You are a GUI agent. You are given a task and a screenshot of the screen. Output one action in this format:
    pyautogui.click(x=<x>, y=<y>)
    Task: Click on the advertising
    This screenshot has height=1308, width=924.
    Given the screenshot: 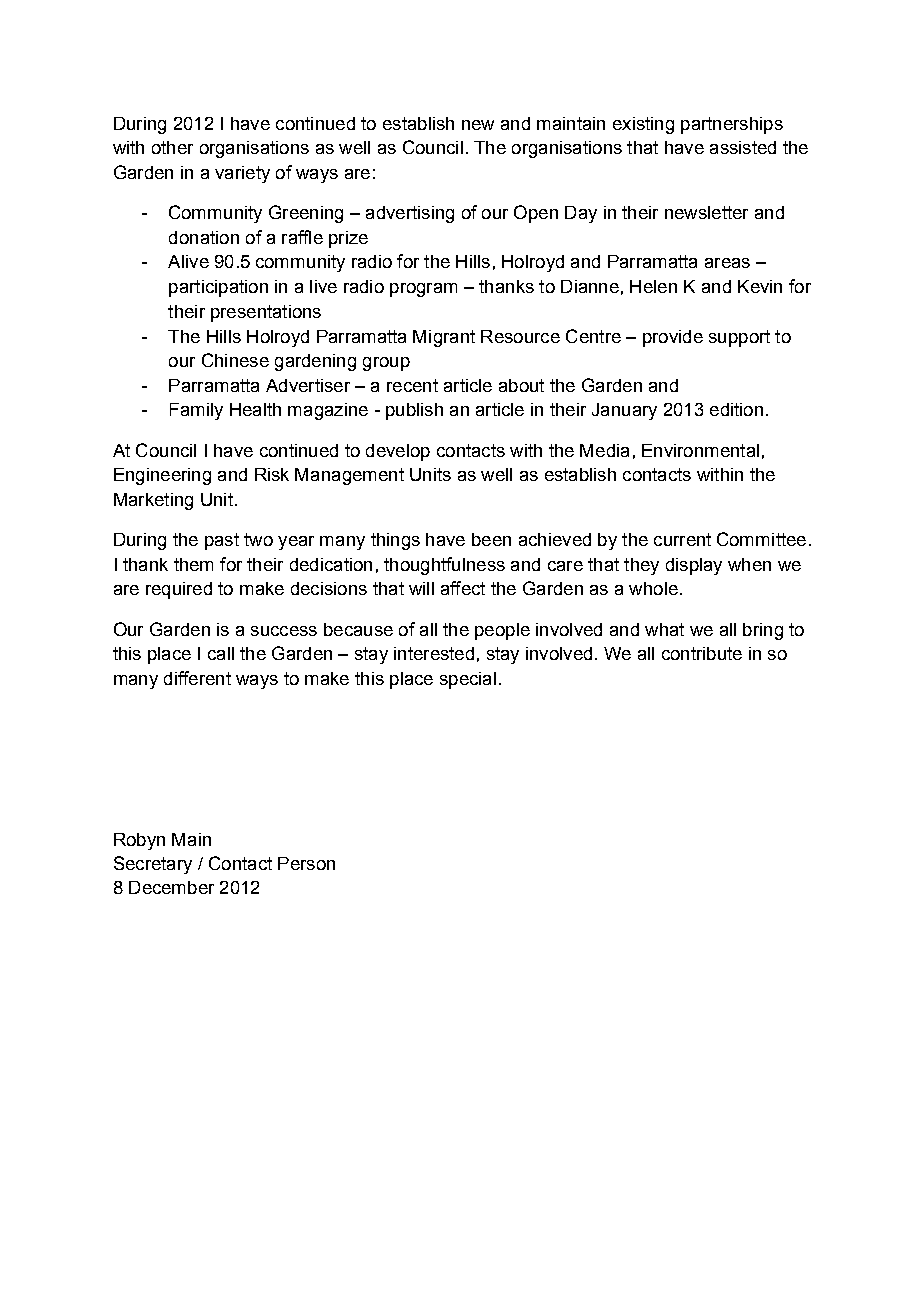 What is the action you would take?
    pyautogui.click(x=410, y=214)
